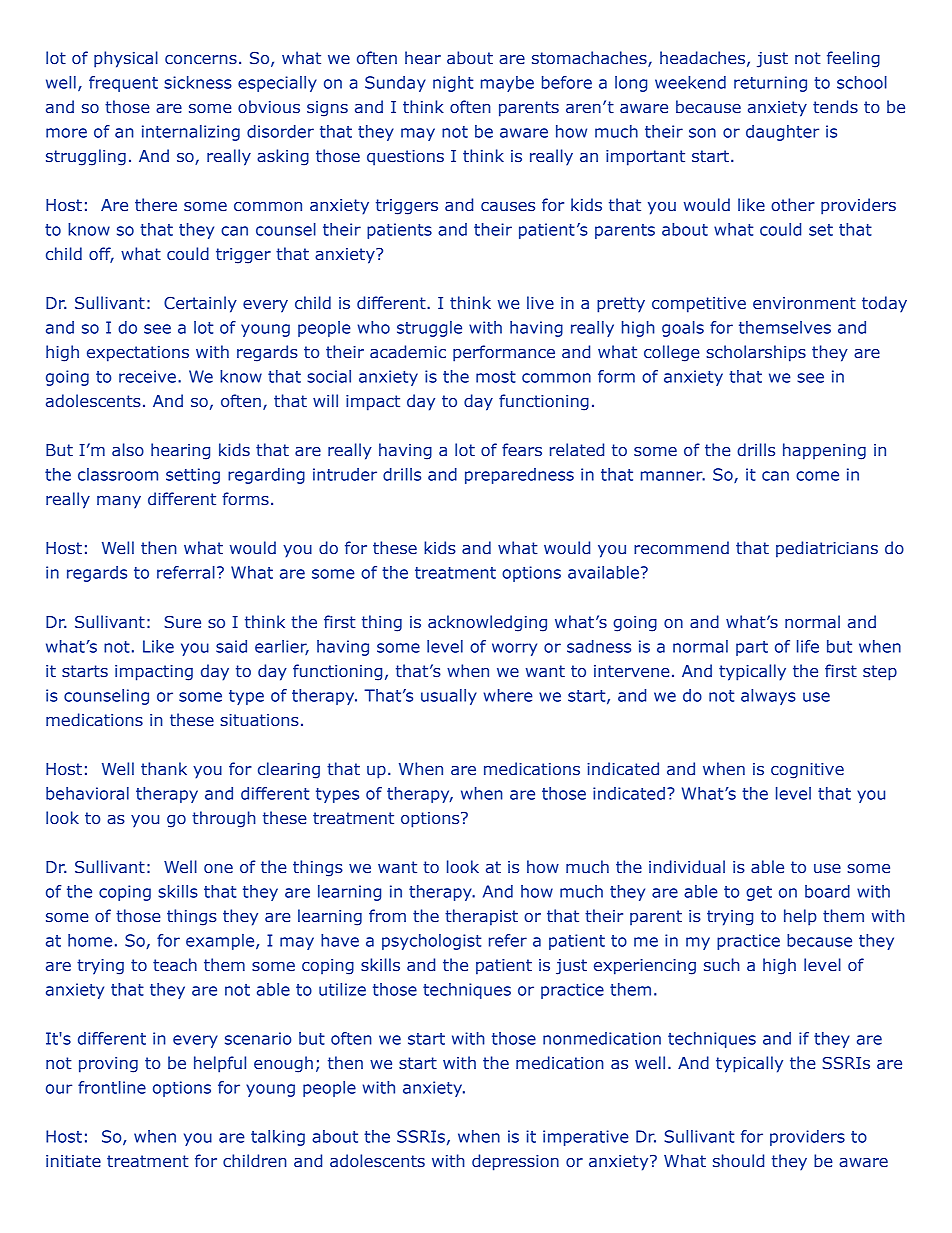 The height and width of the screenshot is (1233, 952). Describe the element at coordinates (770, 84) in the screenshot. I see `returning` at that location.
